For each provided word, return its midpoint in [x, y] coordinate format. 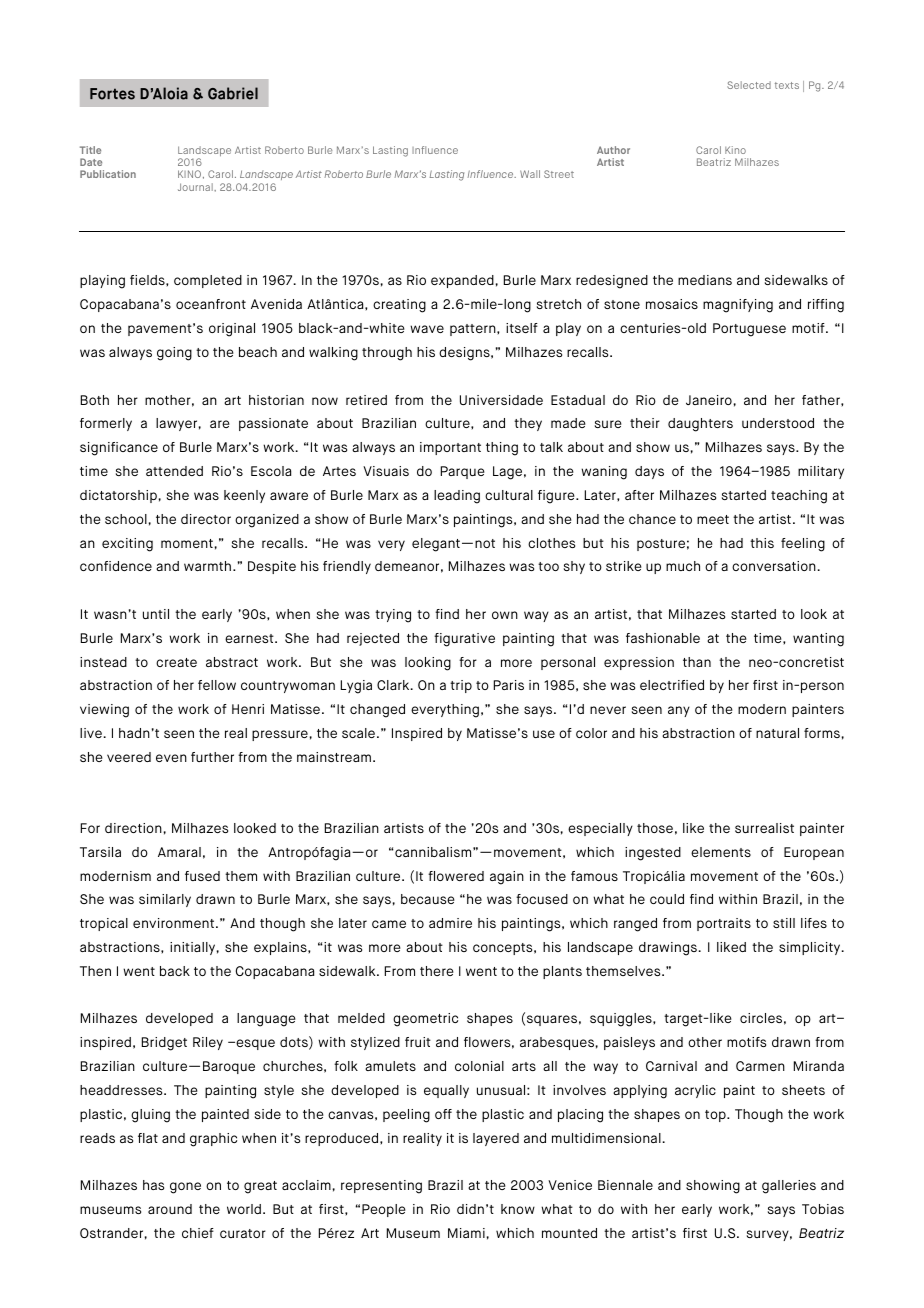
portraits [724, 924]
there [437, 971]
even [171, 758]
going [174, 354]
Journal [196, 187]
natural [777, 733]
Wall [530, 174]
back [175, 971]
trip [461, 686]
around [170, 1209]
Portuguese [749, 330]
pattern [474, 330]
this [762, 543]
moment [187, 543]
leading [457, 497]
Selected [749, 85]
